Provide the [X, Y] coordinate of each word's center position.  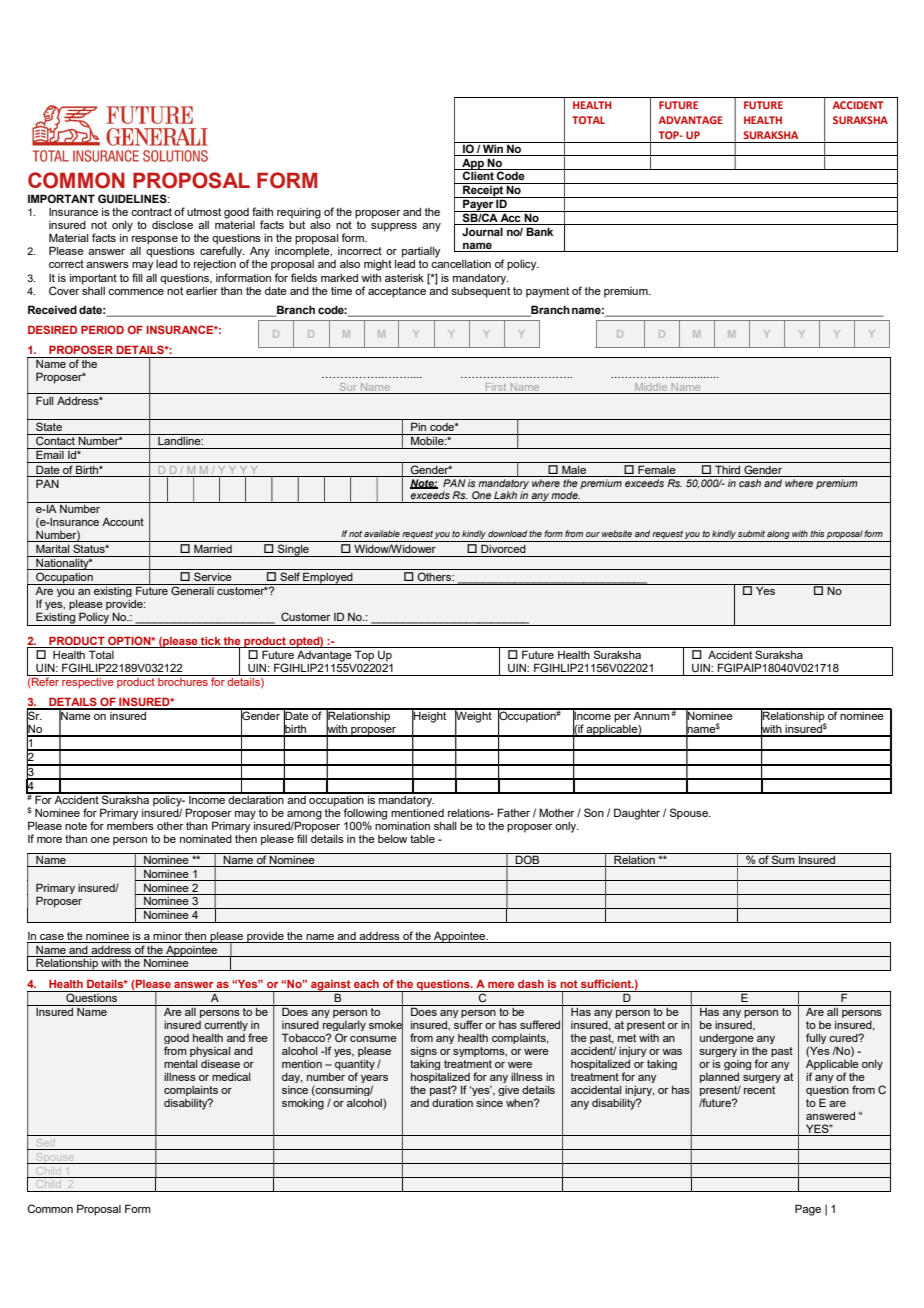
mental [180, 1064]
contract [151, 212]
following [365, 815]
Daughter [637, 814]
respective [88, 681]
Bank [539, 231]
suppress [394, 227]
